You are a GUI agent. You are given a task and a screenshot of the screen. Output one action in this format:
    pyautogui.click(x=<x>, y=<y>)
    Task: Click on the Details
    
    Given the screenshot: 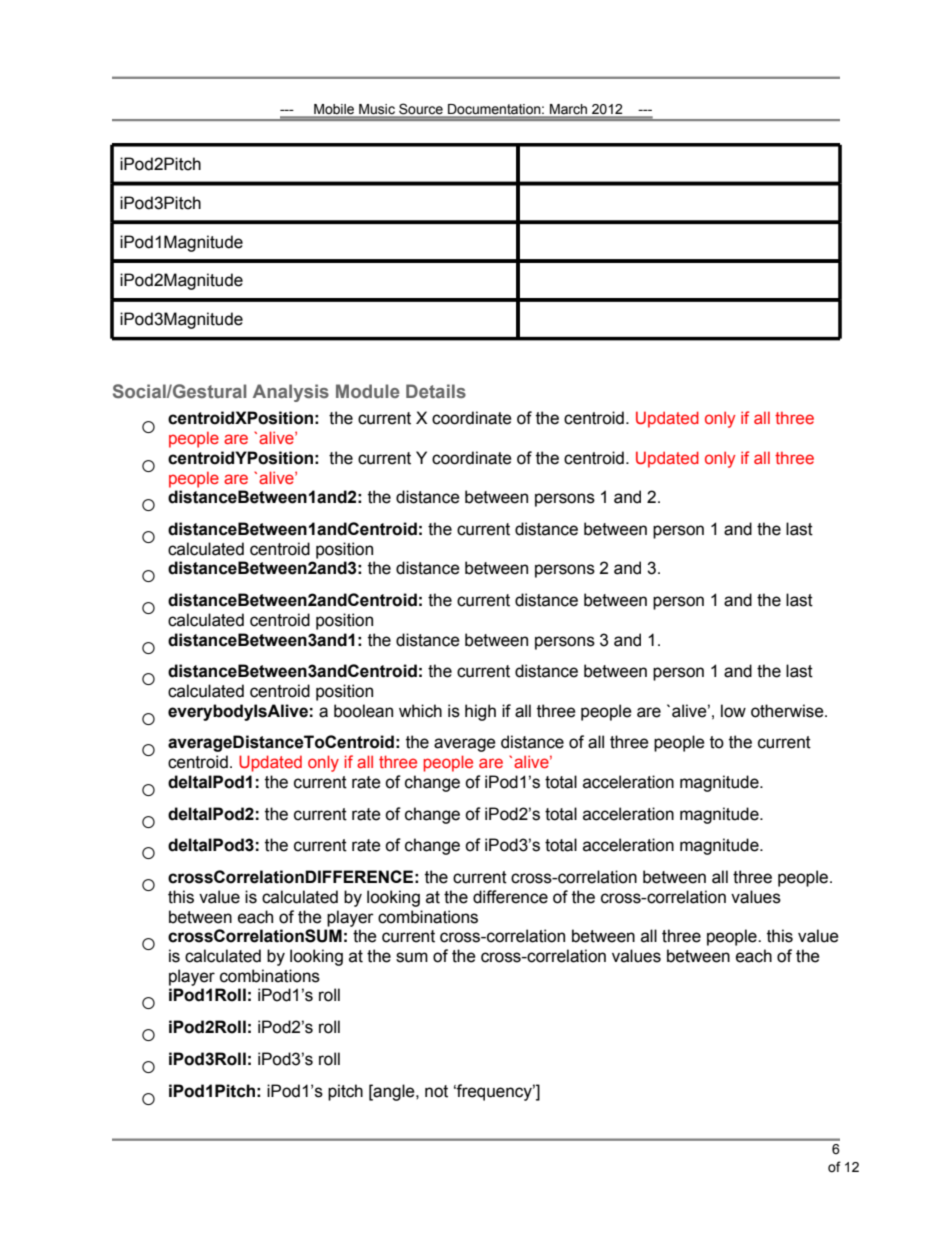 What is the action you would take?
    pyautogui.click(x=436, y=391)
